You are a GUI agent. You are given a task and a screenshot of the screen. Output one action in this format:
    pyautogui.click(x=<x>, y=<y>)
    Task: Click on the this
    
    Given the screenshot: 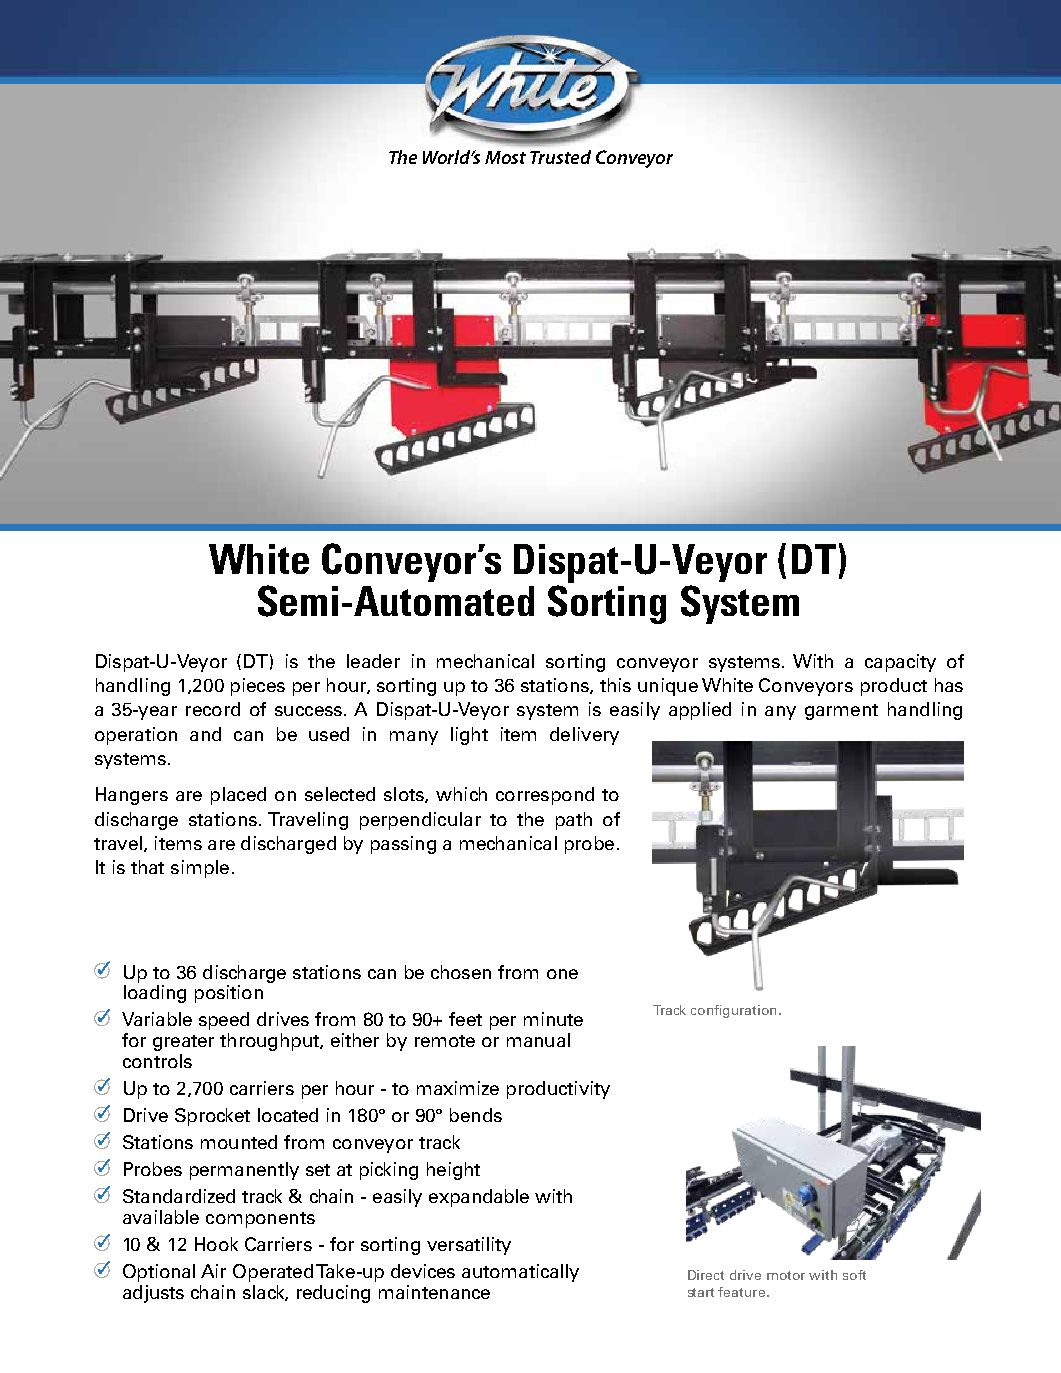 What is the action you would take?
    pyautogui.click(x=615, y=685)
